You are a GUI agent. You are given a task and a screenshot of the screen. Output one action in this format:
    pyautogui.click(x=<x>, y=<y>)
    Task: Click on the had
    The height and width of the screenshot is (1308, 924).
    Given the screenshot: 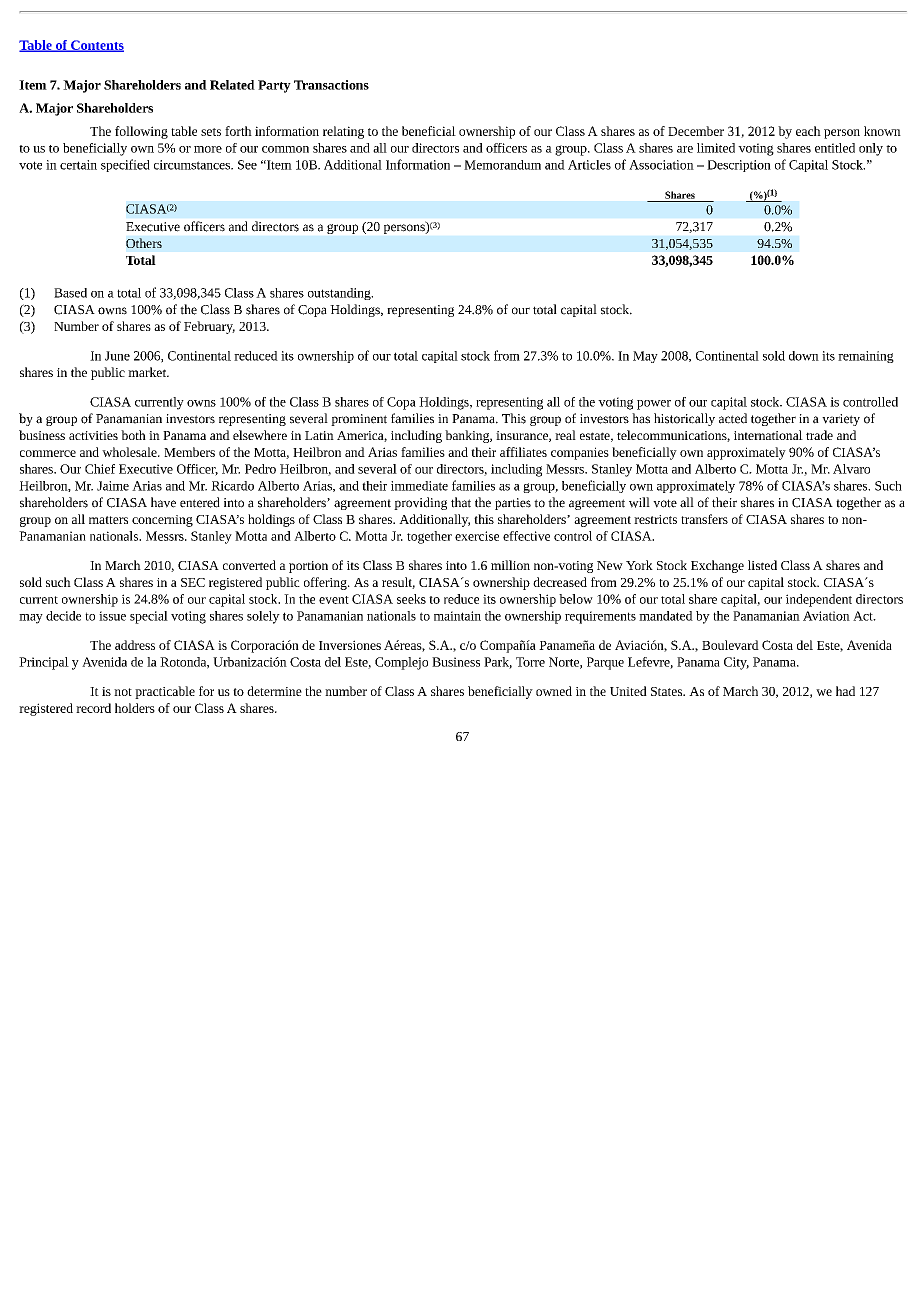 What is the action you would take?
    pyautogui.click(x=845, y=691)
